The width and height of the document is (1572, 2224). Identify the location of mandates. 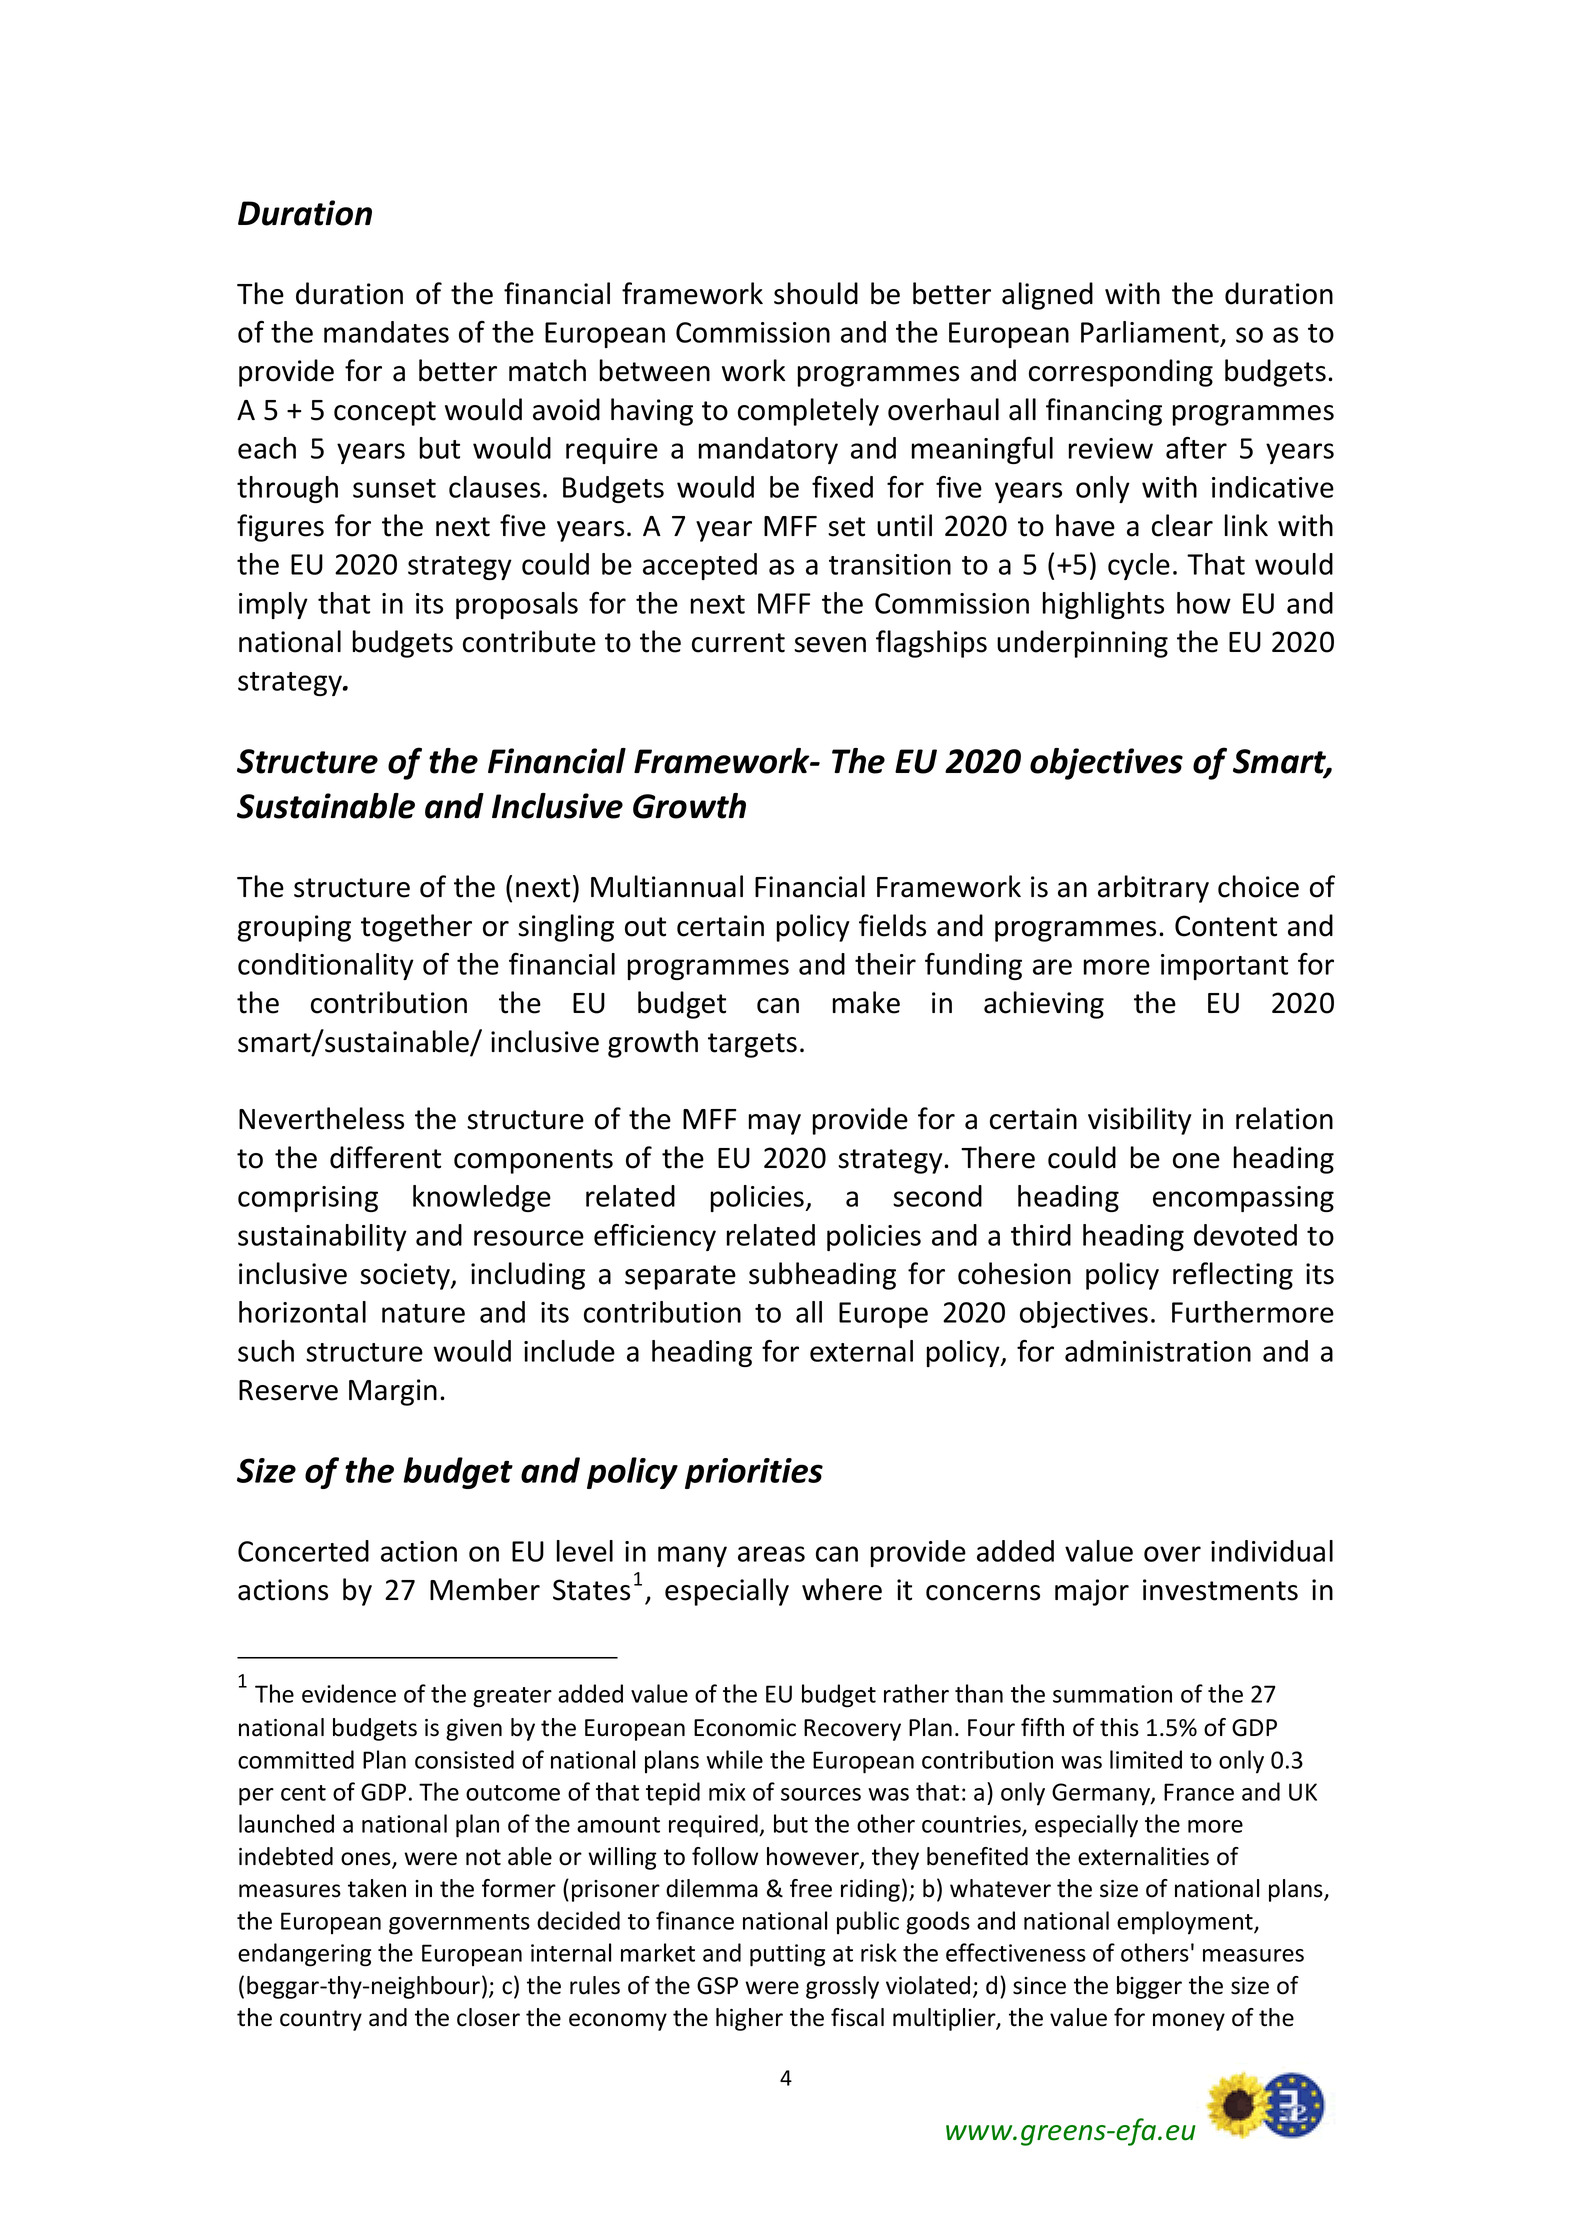
(386, 332).
